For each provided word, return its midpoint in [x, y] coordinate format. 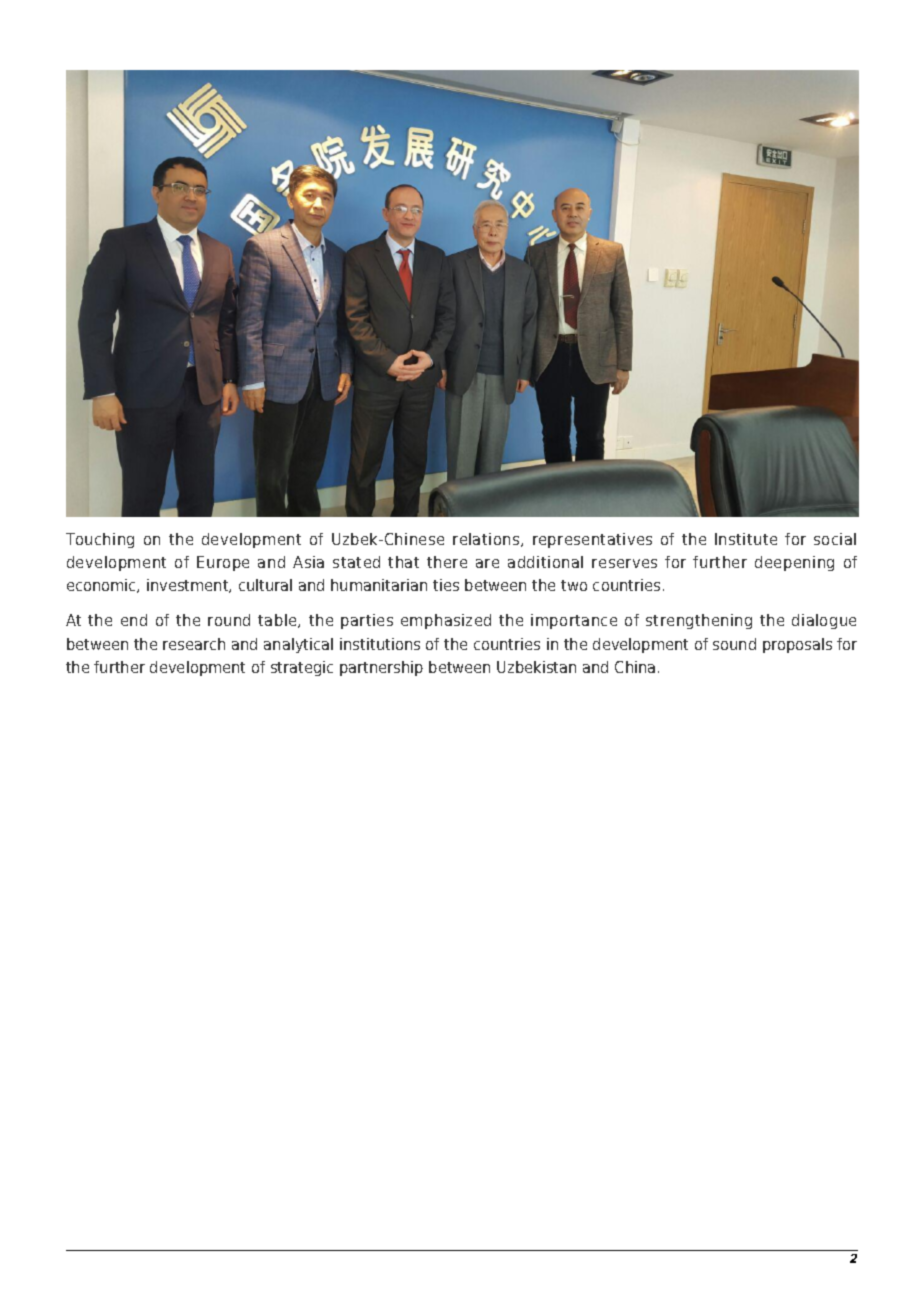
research [194, 644]
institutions [380, 644]
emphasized [446, 621]
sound [734, 644]
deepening [794, 563]
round [229, 620]
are [487, 563]
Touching [100, 540]
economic [102, 586]
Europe [223, 563]
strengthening [699, 621]
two [574, 585]
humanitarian [379, 585]
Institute [746, 539]
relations [487, 540]
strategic [302, 668]
